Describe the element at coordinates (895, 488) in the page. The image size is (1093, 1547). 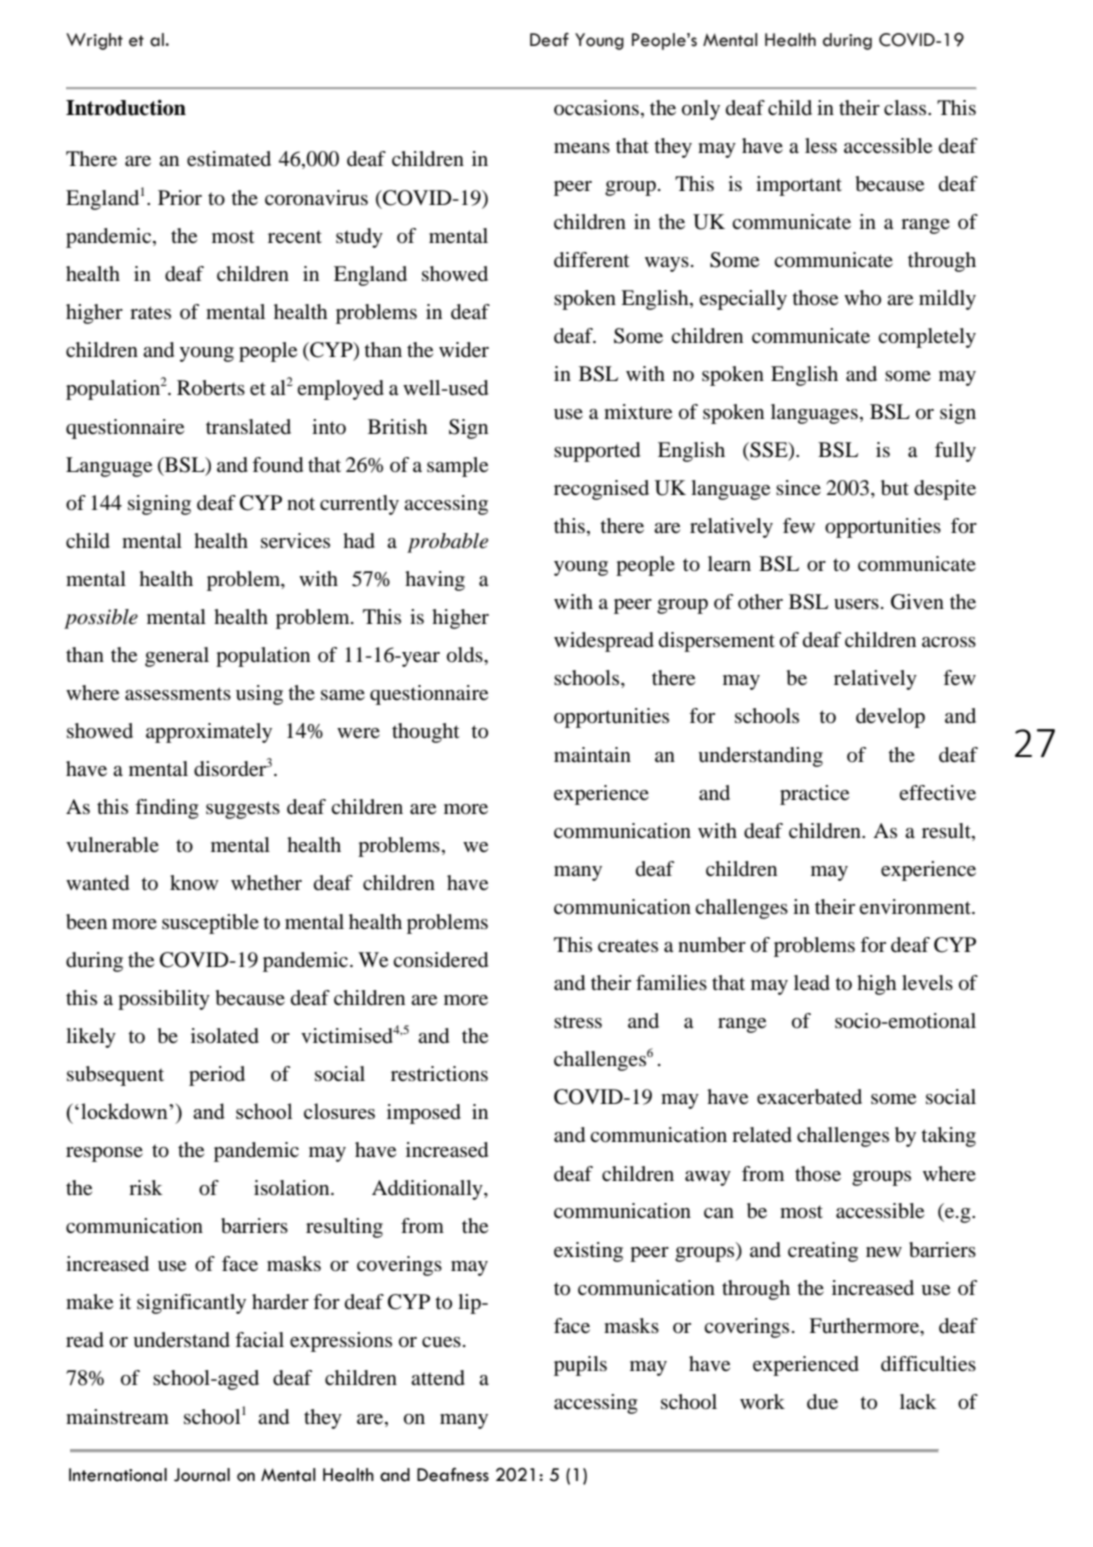
I see `but` at that location.
